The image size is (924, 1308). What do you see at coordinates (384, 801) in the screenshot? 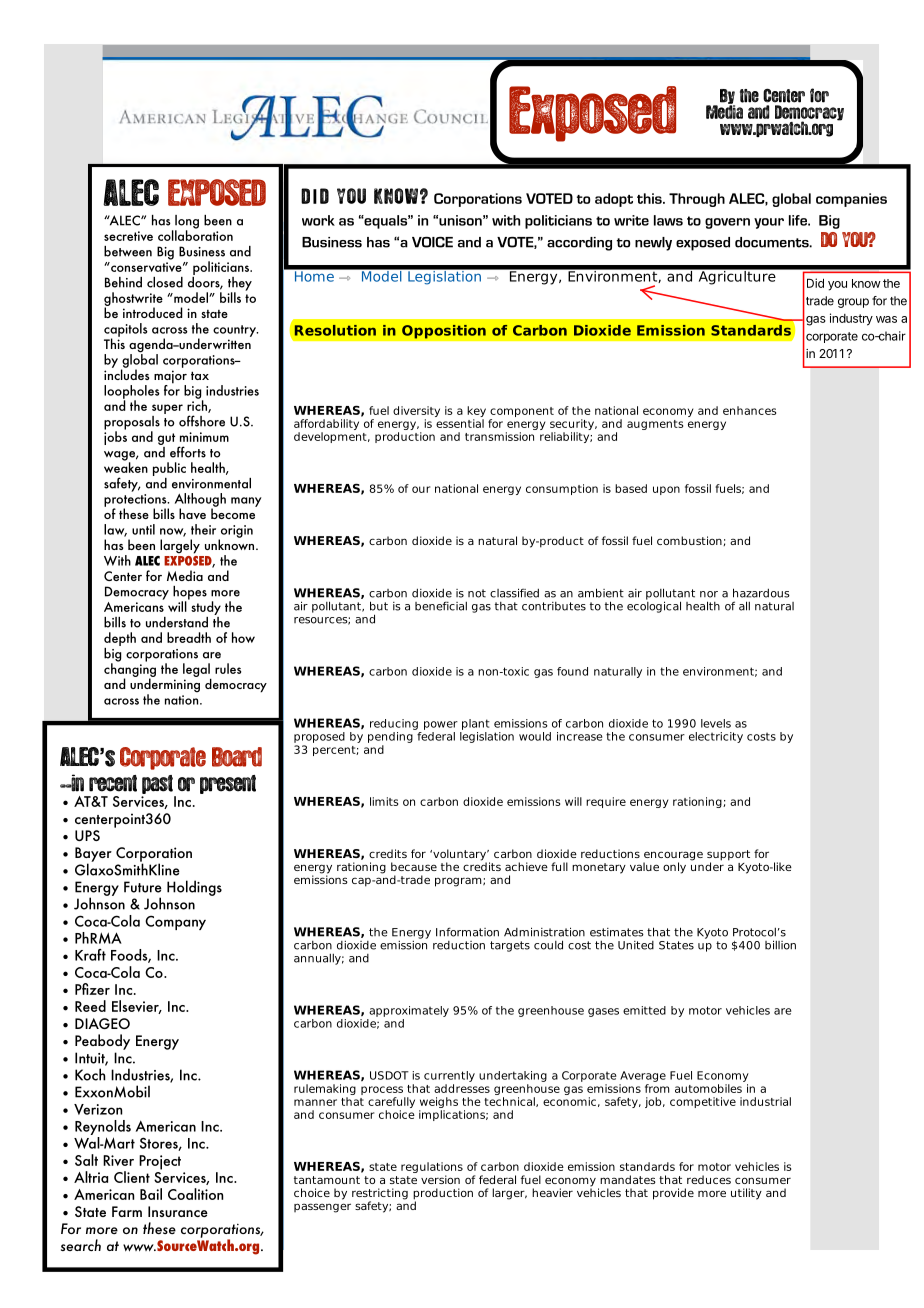
I see `limits` at bounding box center [384, 801].
